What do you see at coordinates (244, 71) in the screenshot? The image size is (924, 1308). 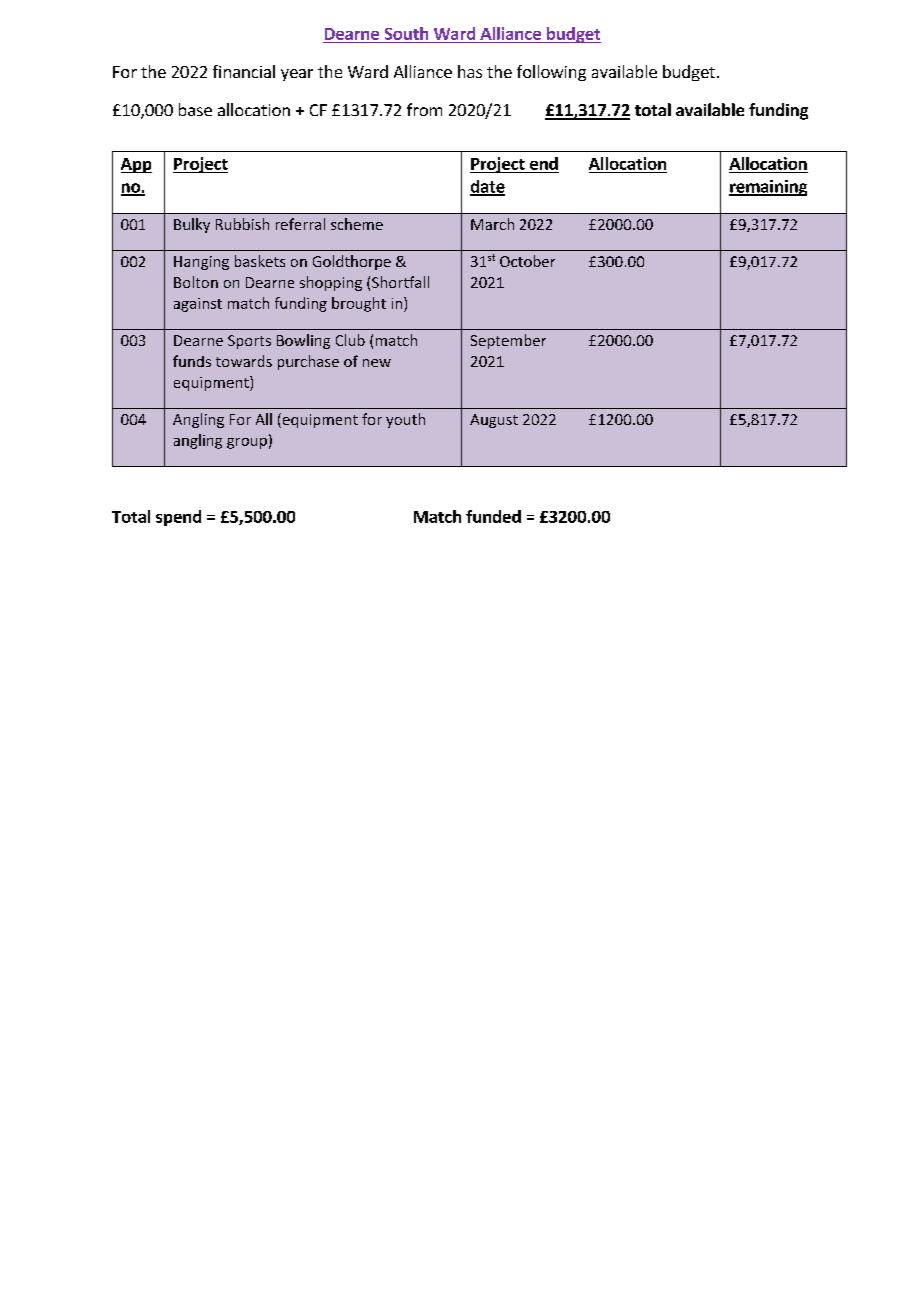 I see `financial` at bounding box center [244, 71].
